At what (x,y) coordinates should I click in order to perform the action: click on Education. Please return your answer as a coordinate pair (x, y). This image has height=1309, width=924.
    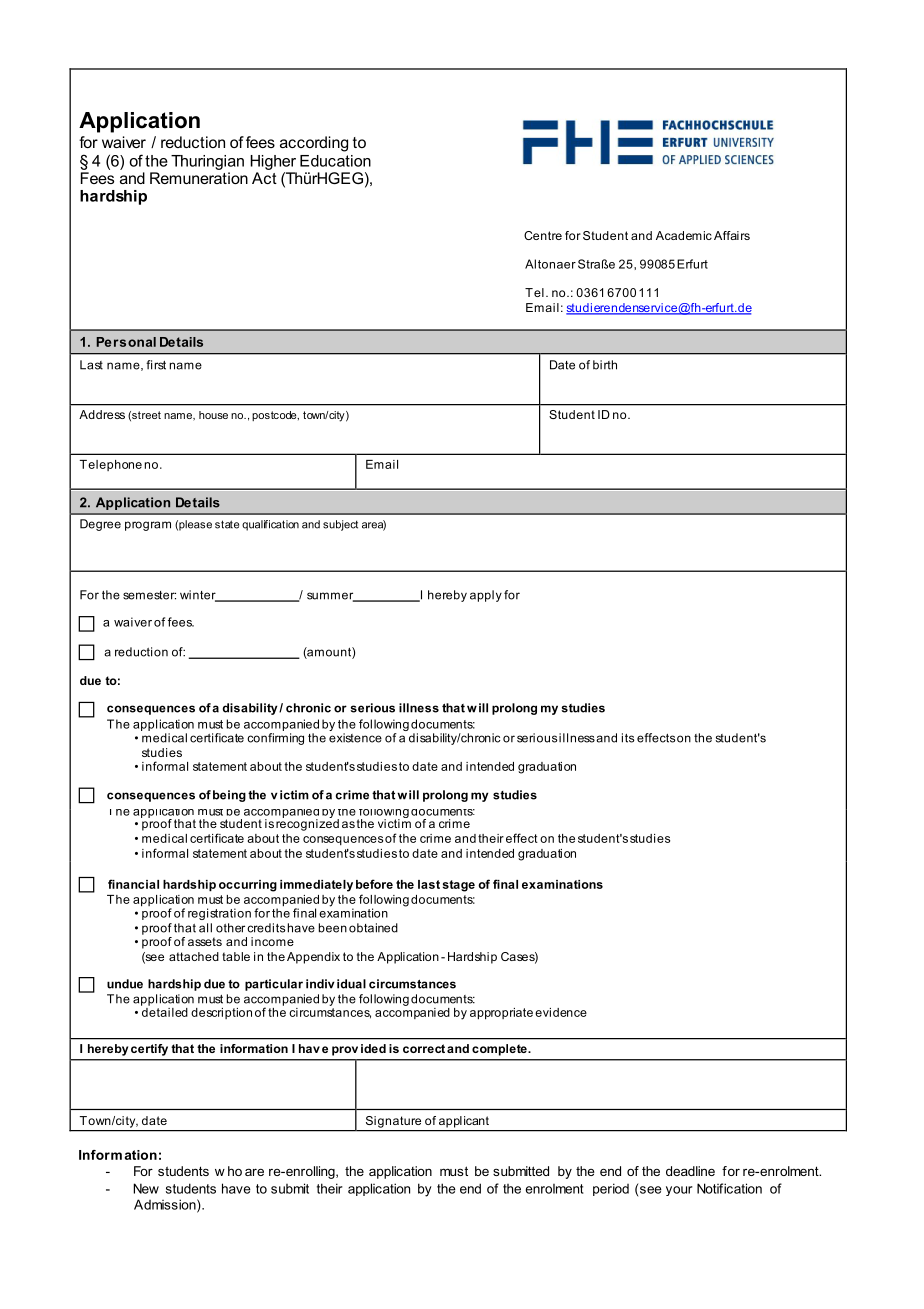
    Looking at the image, I should click on (335, 161).
